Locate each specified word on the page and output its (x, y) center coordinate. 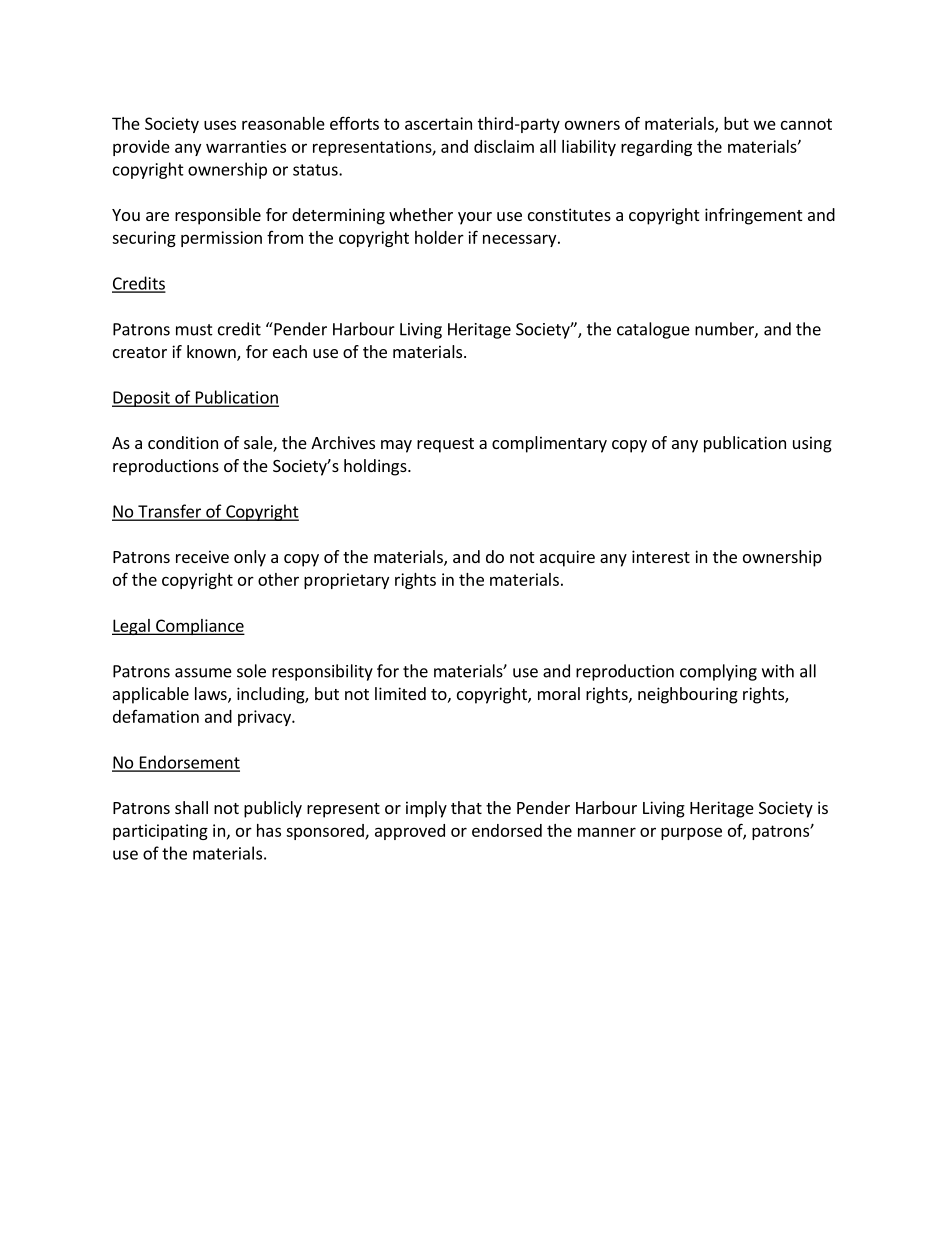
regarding (656, 148)
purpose (691, 833)
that (466, 807)
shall (191, 807)
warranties (246, 146)
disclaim (504, 146)
